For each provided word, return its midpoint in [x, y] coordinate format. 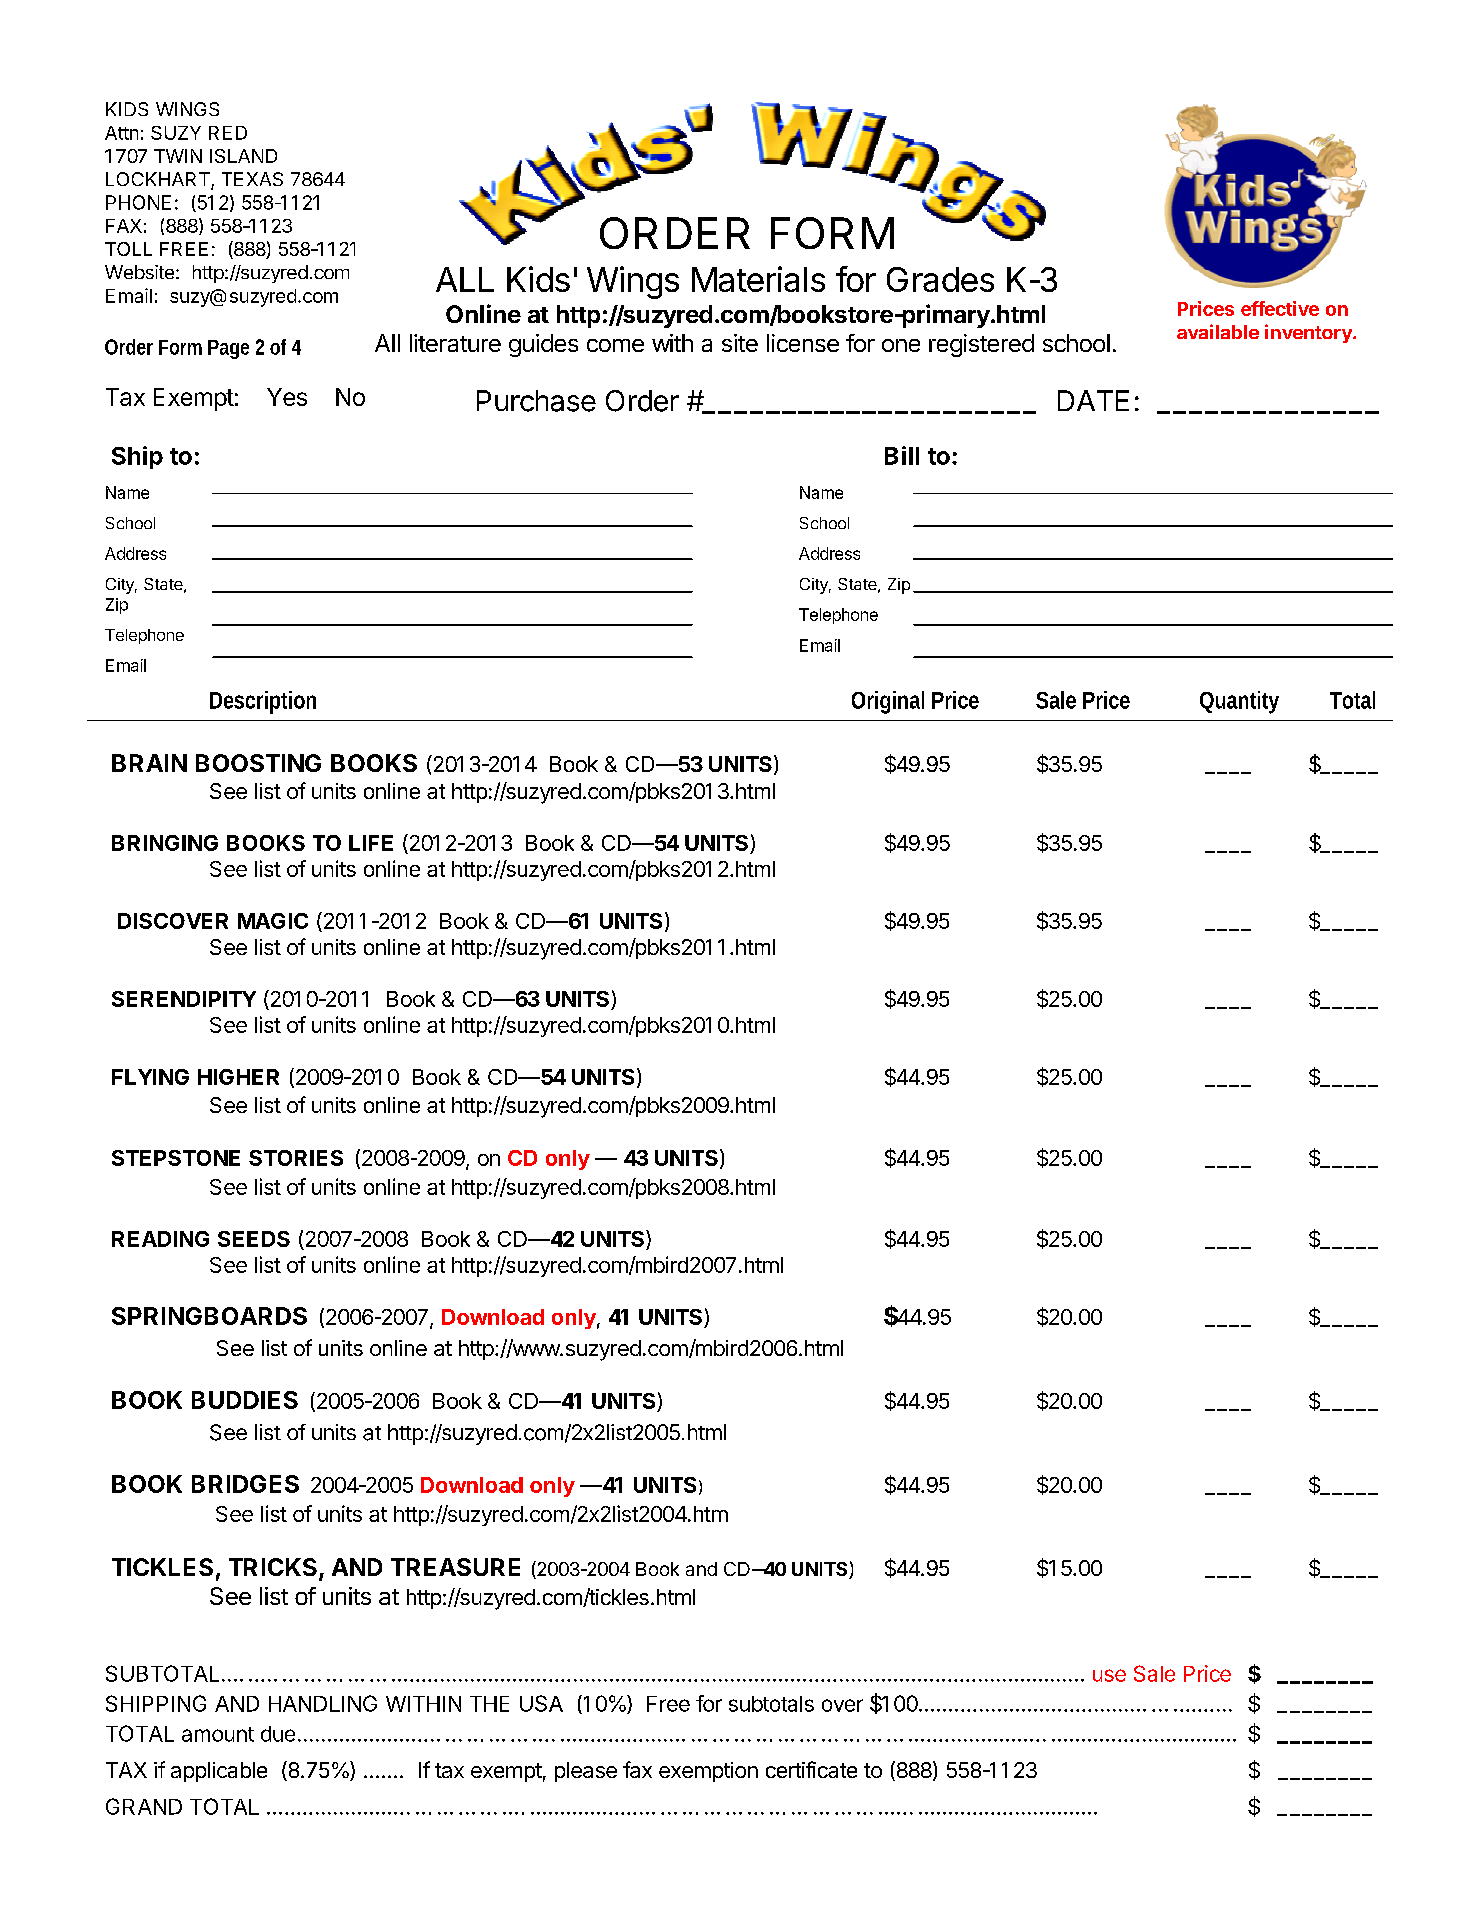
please [586, 1772]
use [1109, 1675]
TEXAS [252, 179]
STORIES [296, 1158]
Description [263, 702]
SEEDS [254, 1239]
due [278, 1734]
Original [888, 702]
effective [1280, 308]
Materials [758, 279]
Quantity [1239, 702]
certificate [811, 1769]
